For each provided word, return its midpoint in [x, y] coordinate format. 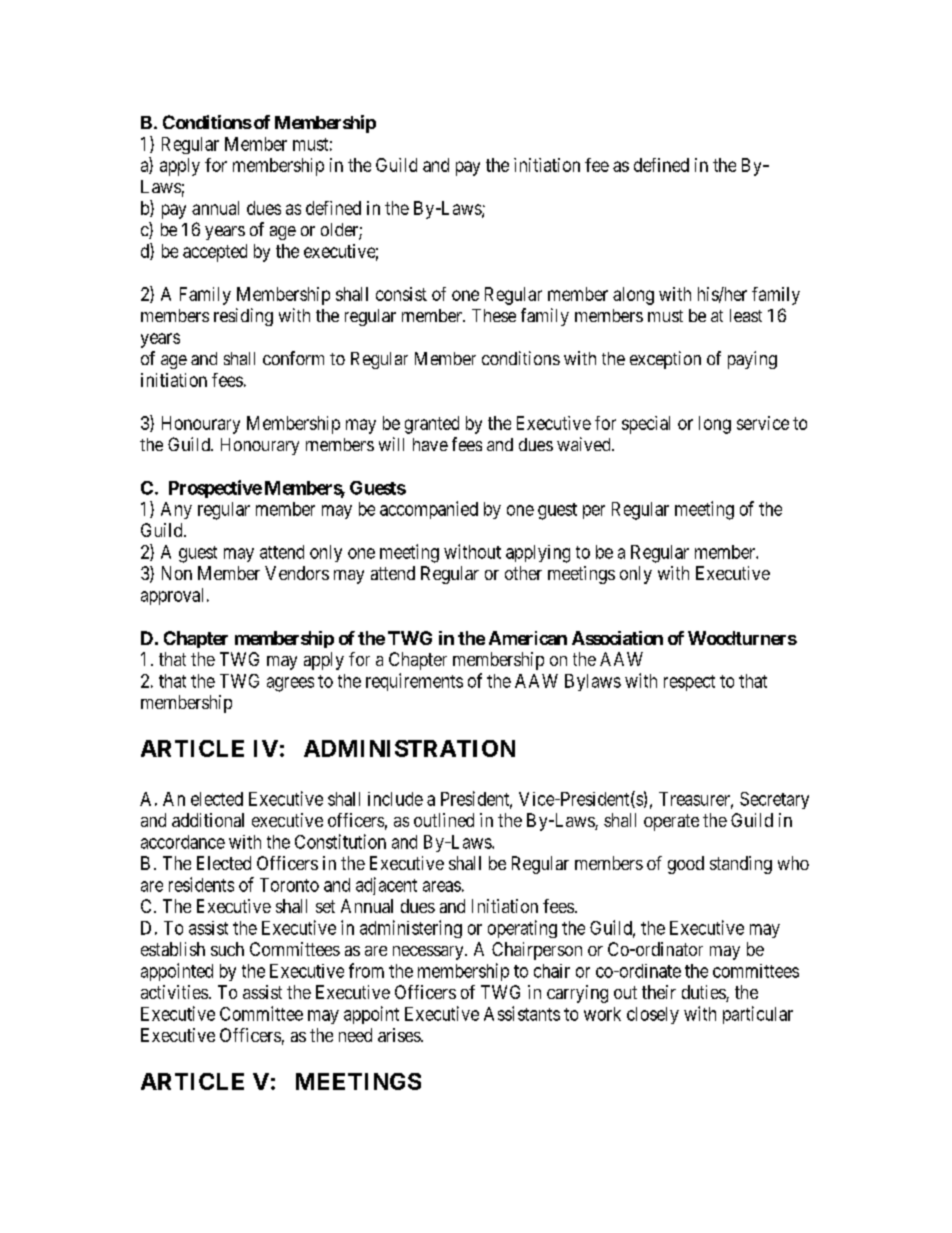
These [494, 315]
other [523, 573]
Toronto [289, 885]
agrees [290, 684]
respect [689, 683]
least [746, 315]
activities [174, 992]
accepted [215, 253]
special [646, 425]
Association [617, 638]
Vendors [297, 573]
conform [293, 358]
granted [432, 425]
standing [741, 865]
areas [442, 886]
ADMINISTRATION [409, 748]
